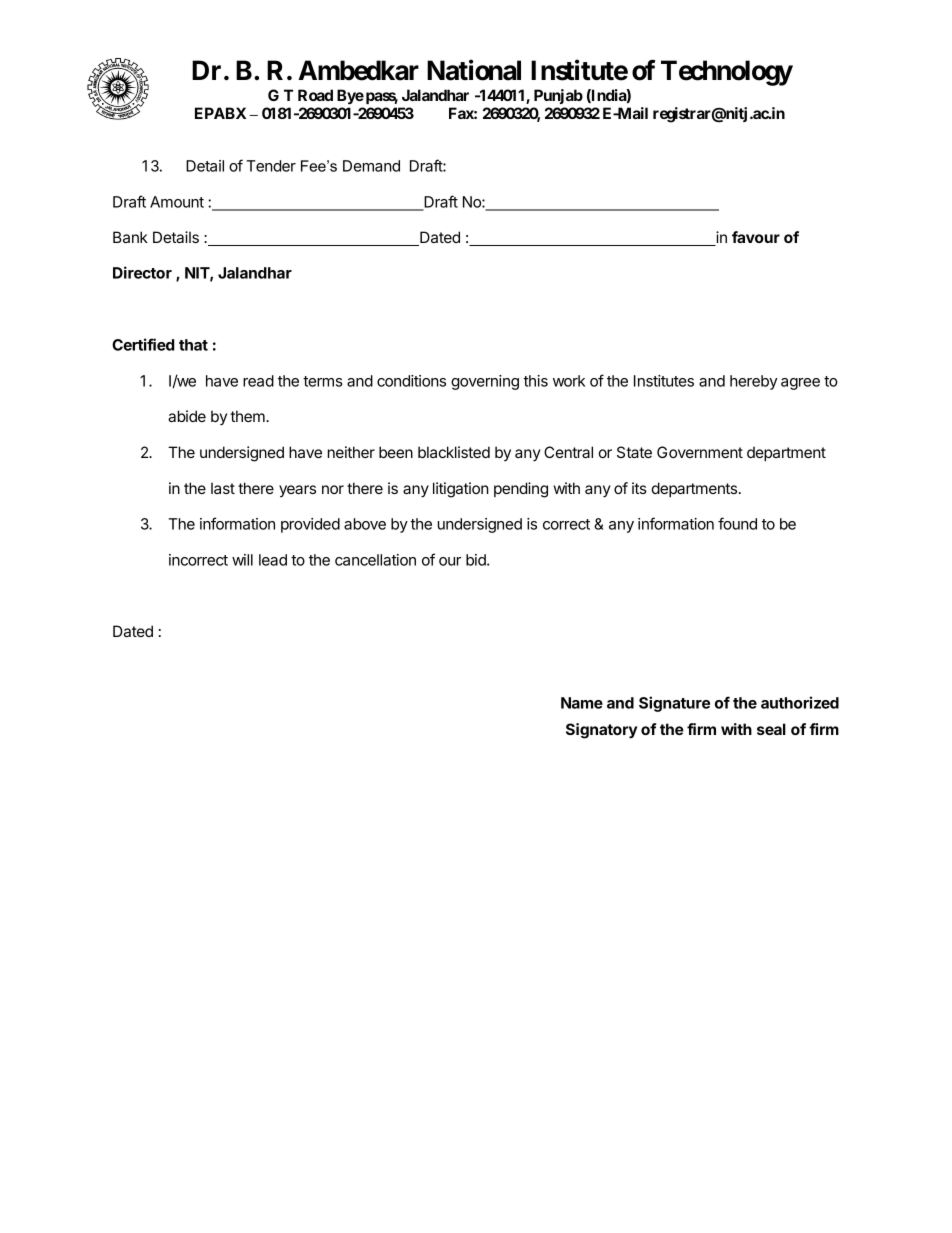 This page has width=952, height=1233. Describe the element at coordinates (474, 70) in the page. I see `National` at that location.
